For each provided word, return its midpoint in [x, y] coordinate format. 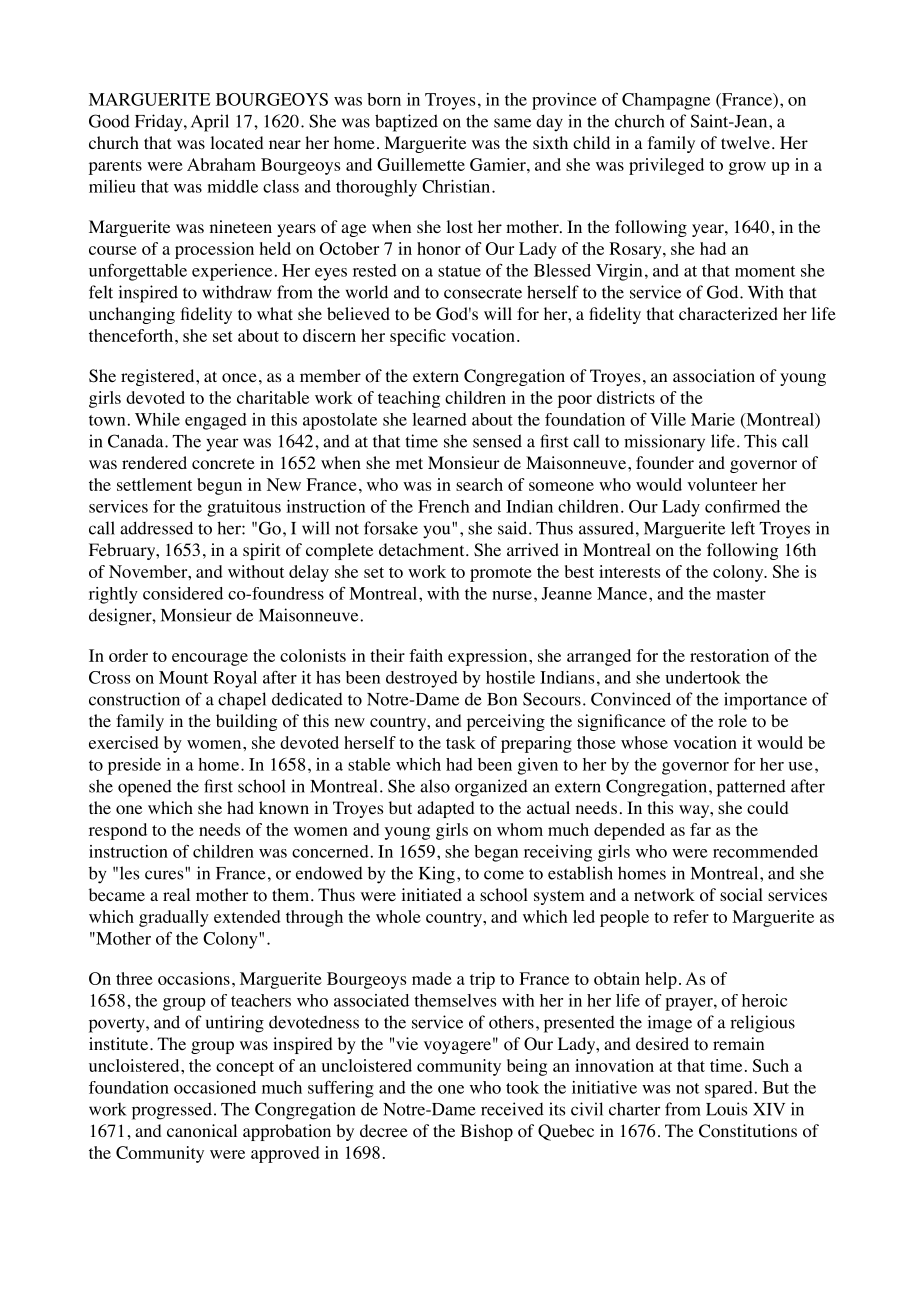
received [512, 1109]
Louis [726, 1109]
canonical [202, 1131]
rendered [154, 462]
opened [145, 788]
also [435, 786]
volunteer [722, 484]
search [479, 484]
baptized [406, 123]
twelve [745, 142]
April [210, 123]
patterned [751, 788]
